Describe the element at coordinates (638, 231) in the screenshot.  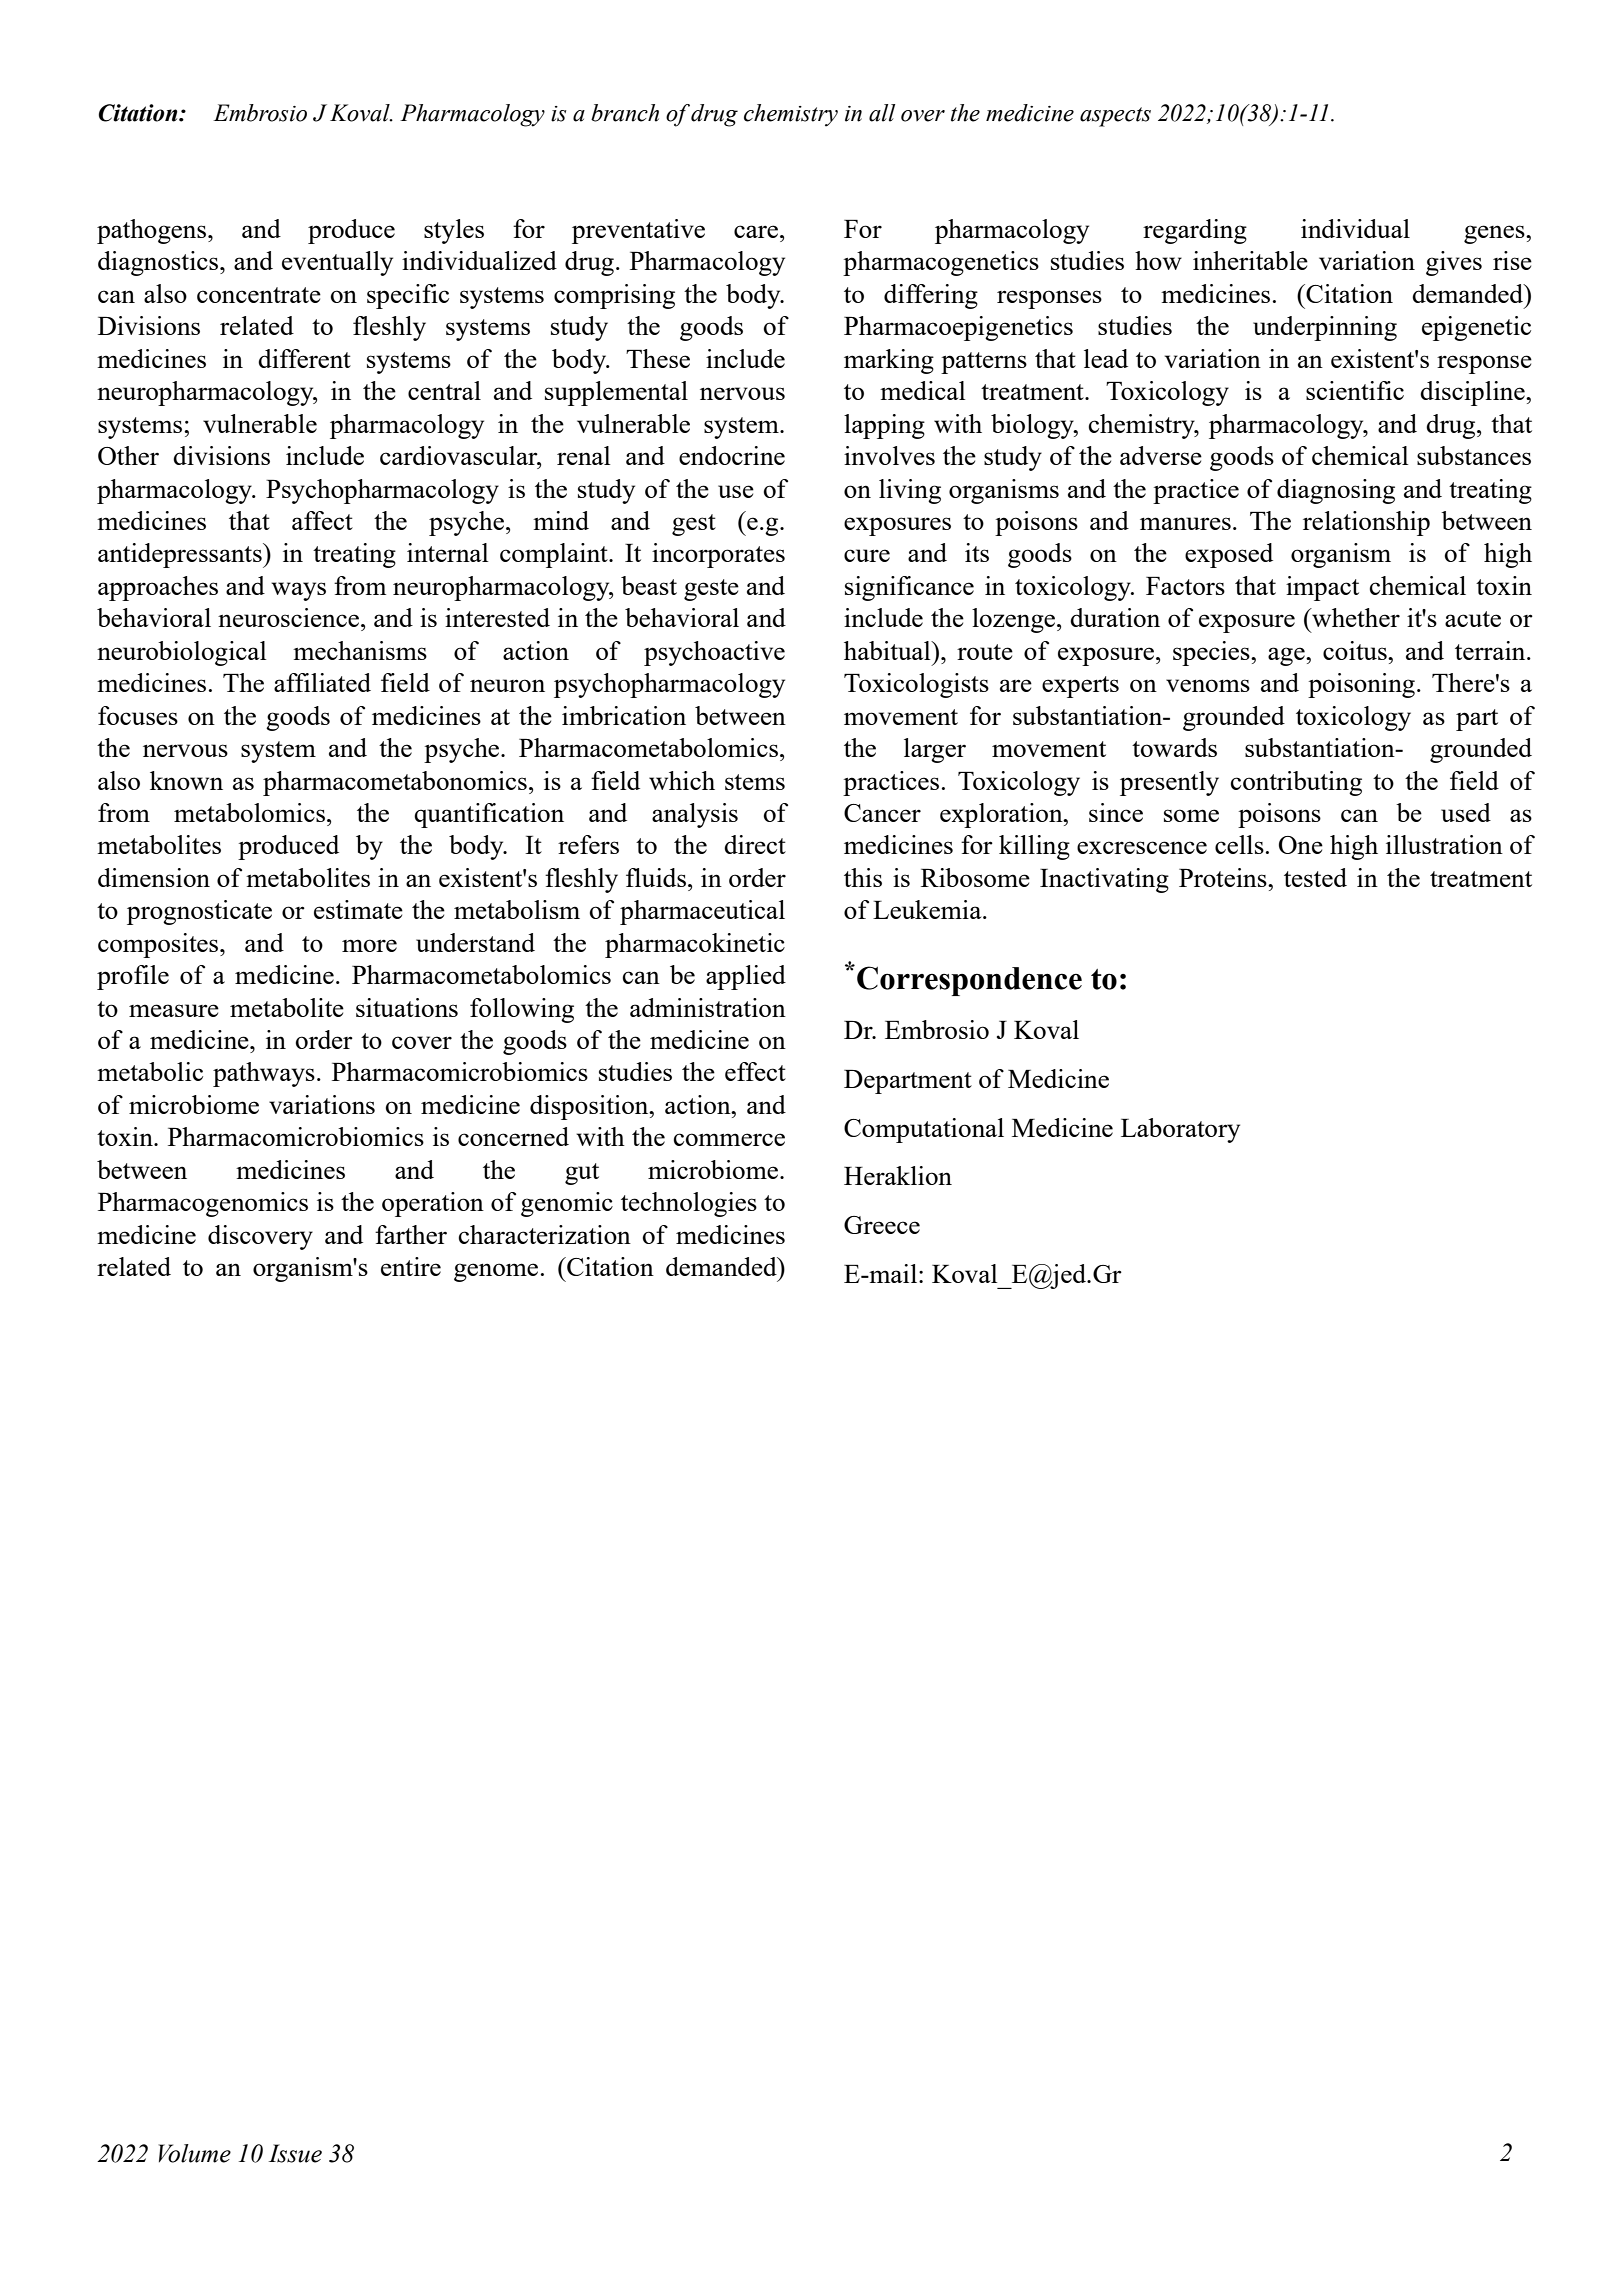
I see `preventative` at that location.
